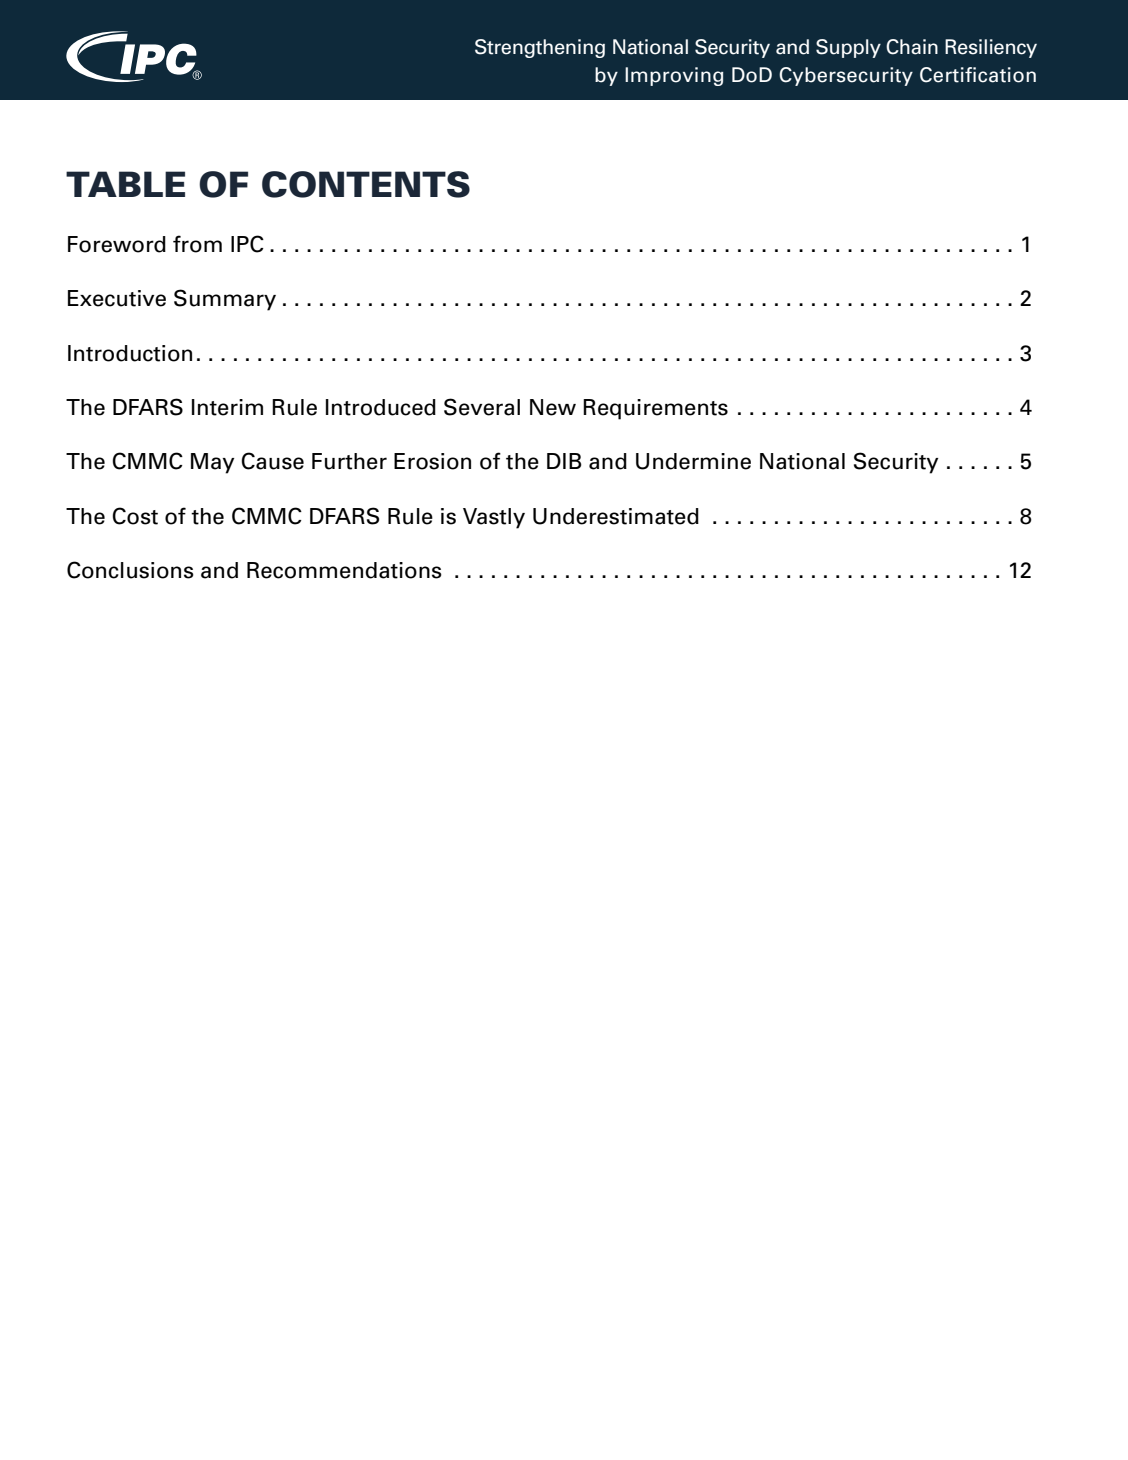  What do you see at coordinates (540, 48) in the screenshot?
I see `Strengthening` at bounding box center [540, 48].
